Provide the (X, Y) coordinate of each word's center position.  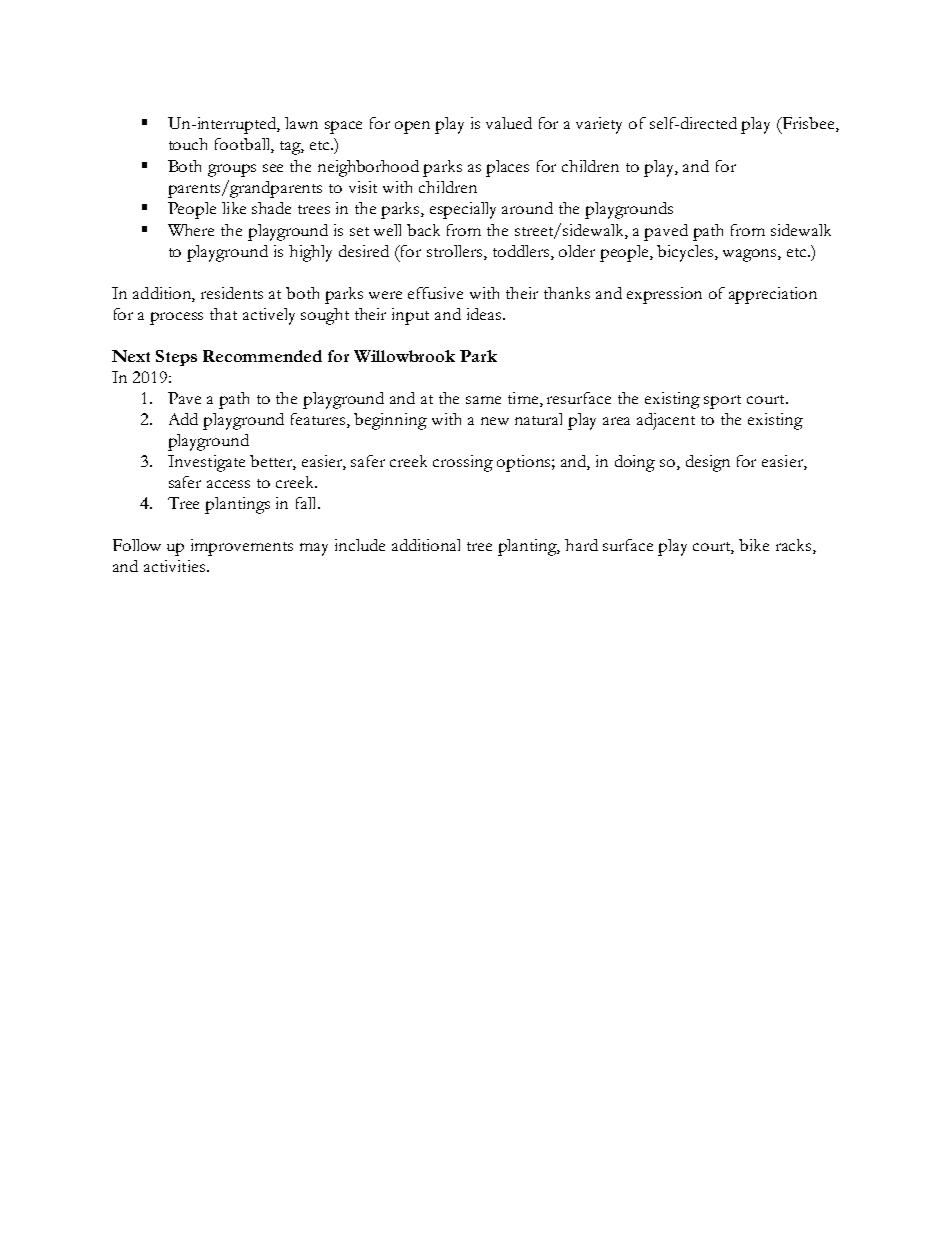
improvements (242, 547)
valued (509, 123)
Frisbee (808, 124)
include (360, 545)
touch (188, 144)
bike (754, 545)
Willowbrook (404, 356)
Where (191, 230)
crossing (463, 463)
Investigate (206, 463)
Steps (176, 358)
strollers (456, 252)
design (708, 463)
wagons (751, 255)
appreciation (773, 295)
